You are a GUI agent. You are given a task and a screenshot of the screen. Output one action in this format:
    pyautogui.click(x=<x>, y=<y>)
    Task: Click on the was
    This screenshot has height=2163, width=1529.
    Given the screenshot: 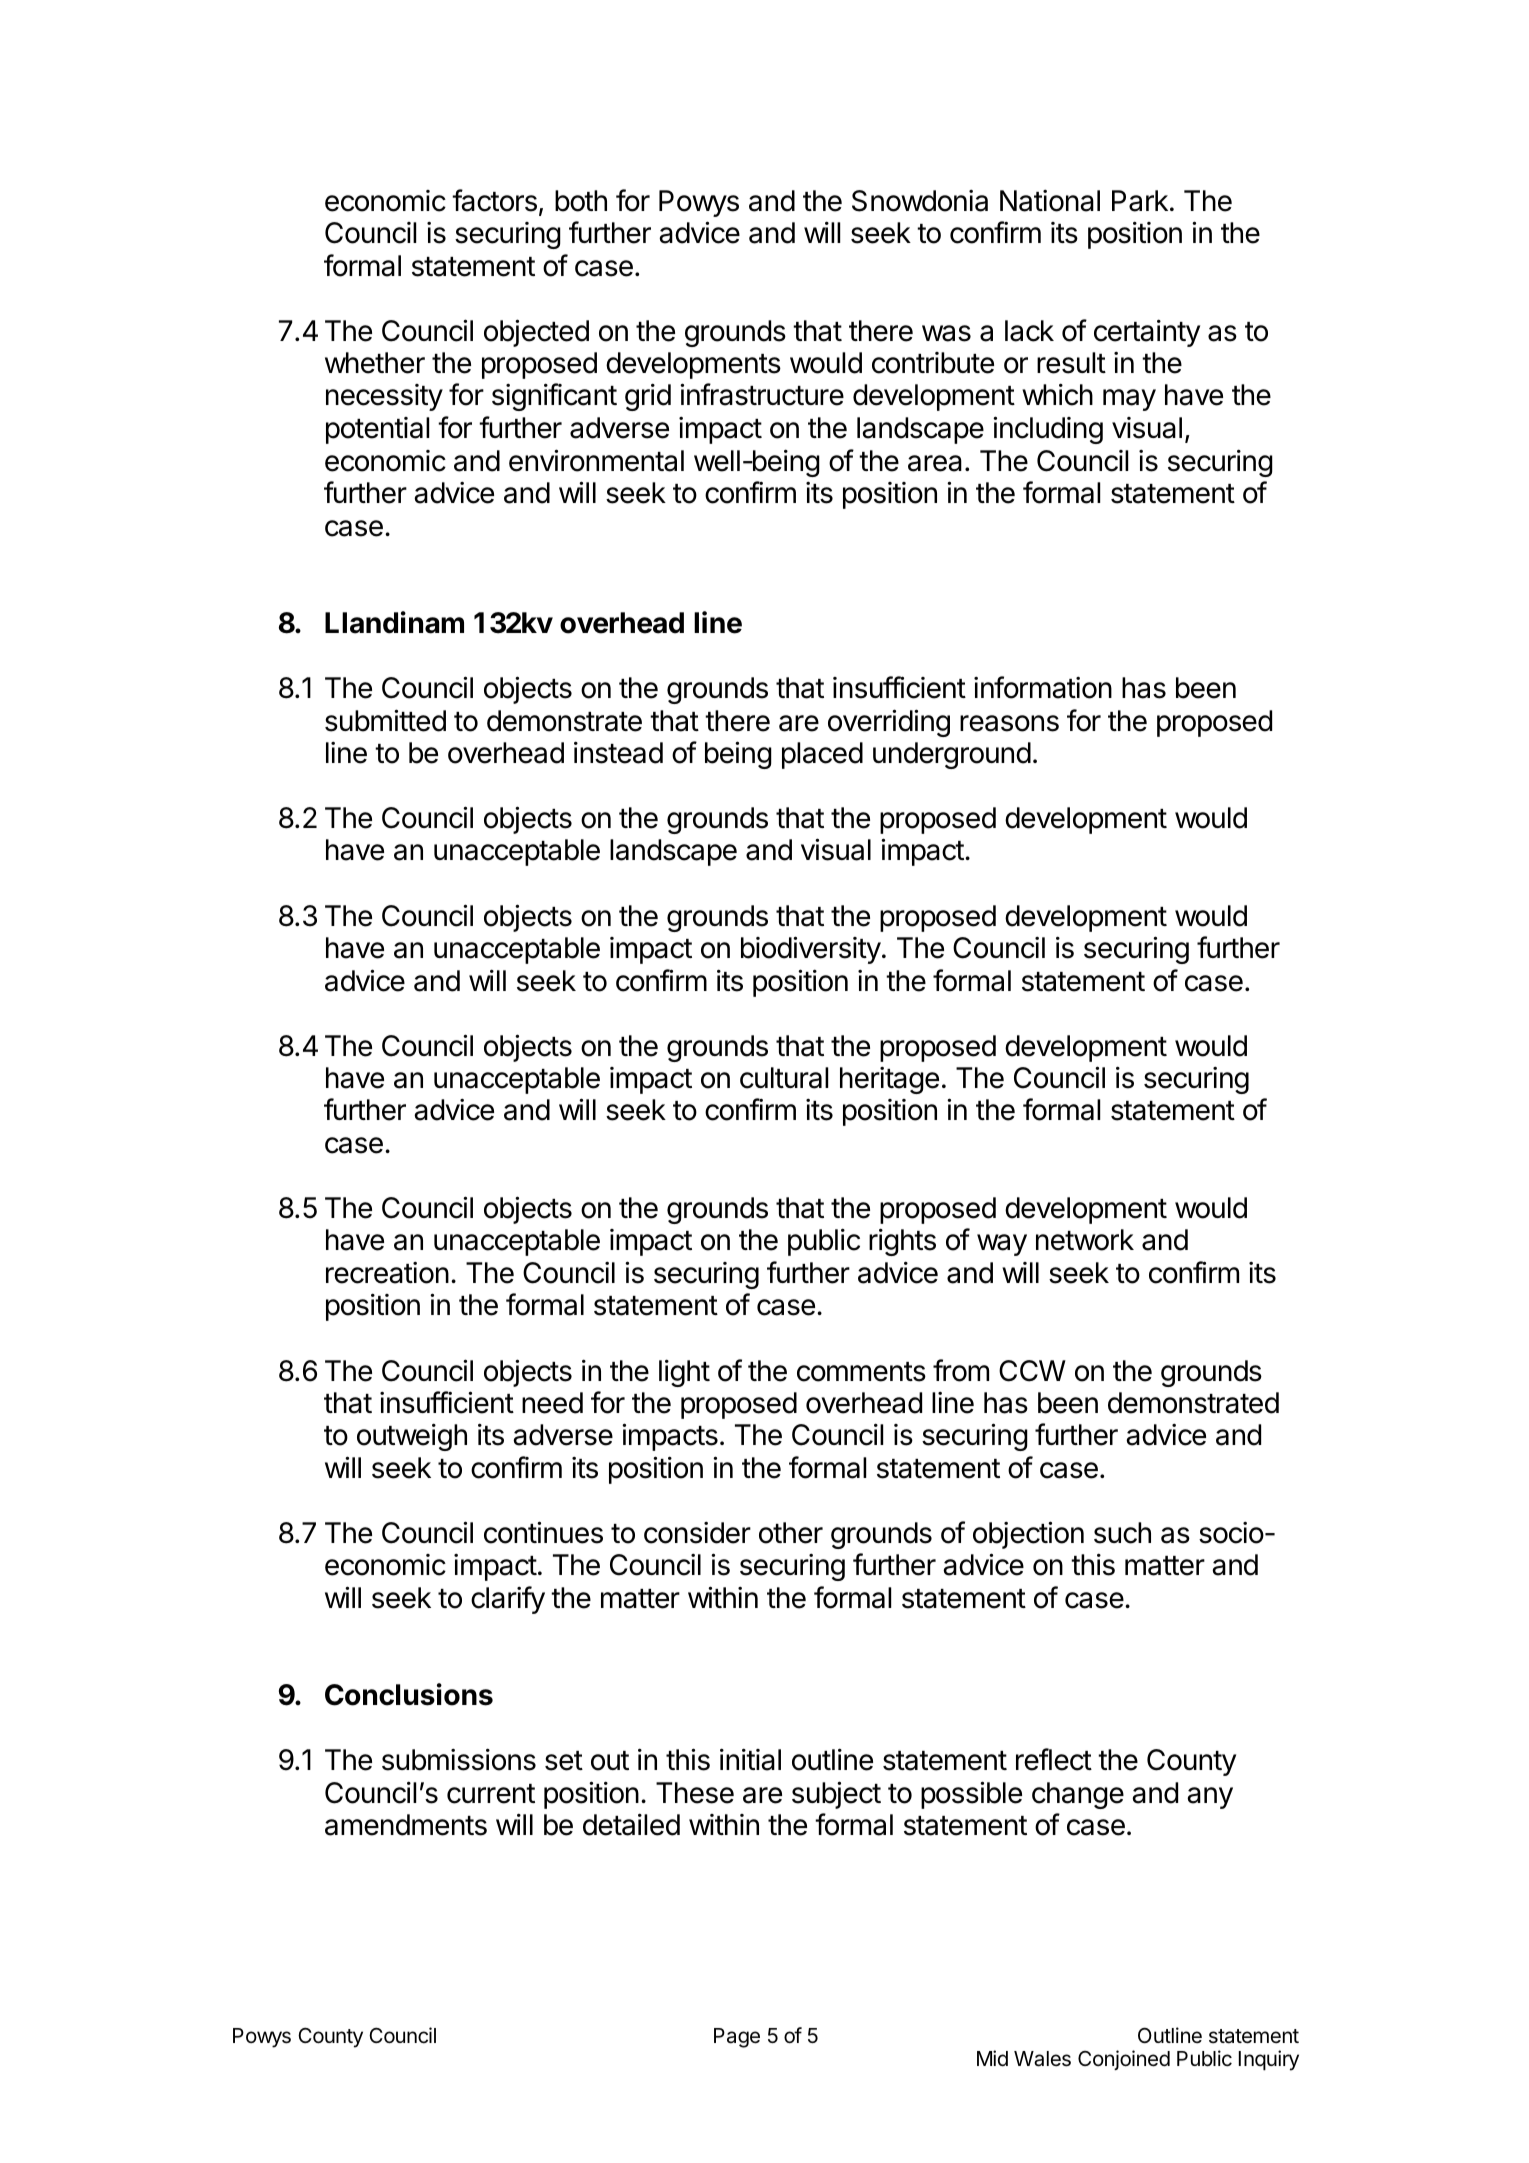 What is the action you would take?
    pyautogui.click(x=946, y=333)
